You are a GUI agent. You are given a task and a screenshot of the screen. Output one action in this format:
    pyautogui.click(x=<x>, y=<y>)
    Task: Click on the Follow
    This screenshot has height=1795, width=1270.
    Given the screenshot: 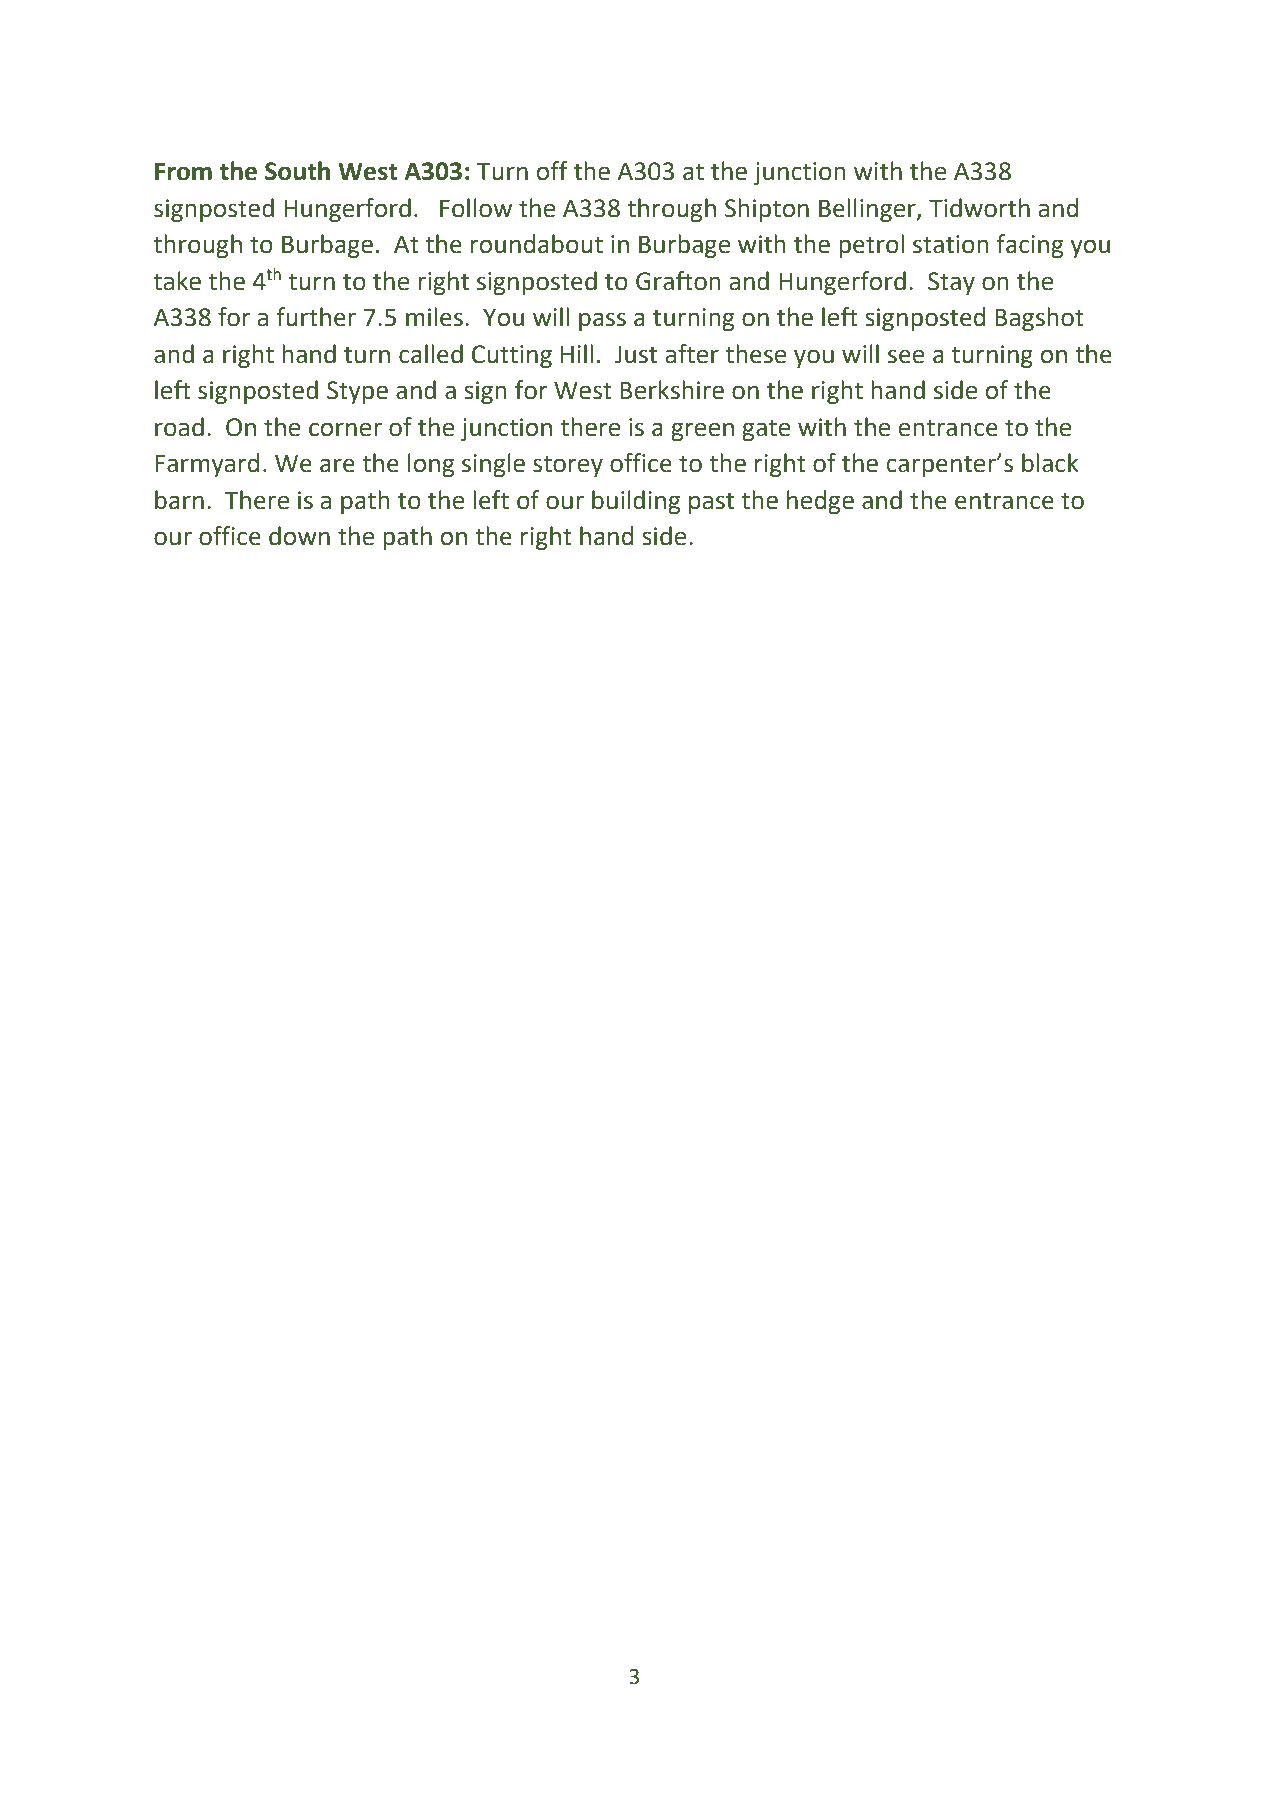 What is the action you would take?
    pyautogui.click(x=476, y=208)
